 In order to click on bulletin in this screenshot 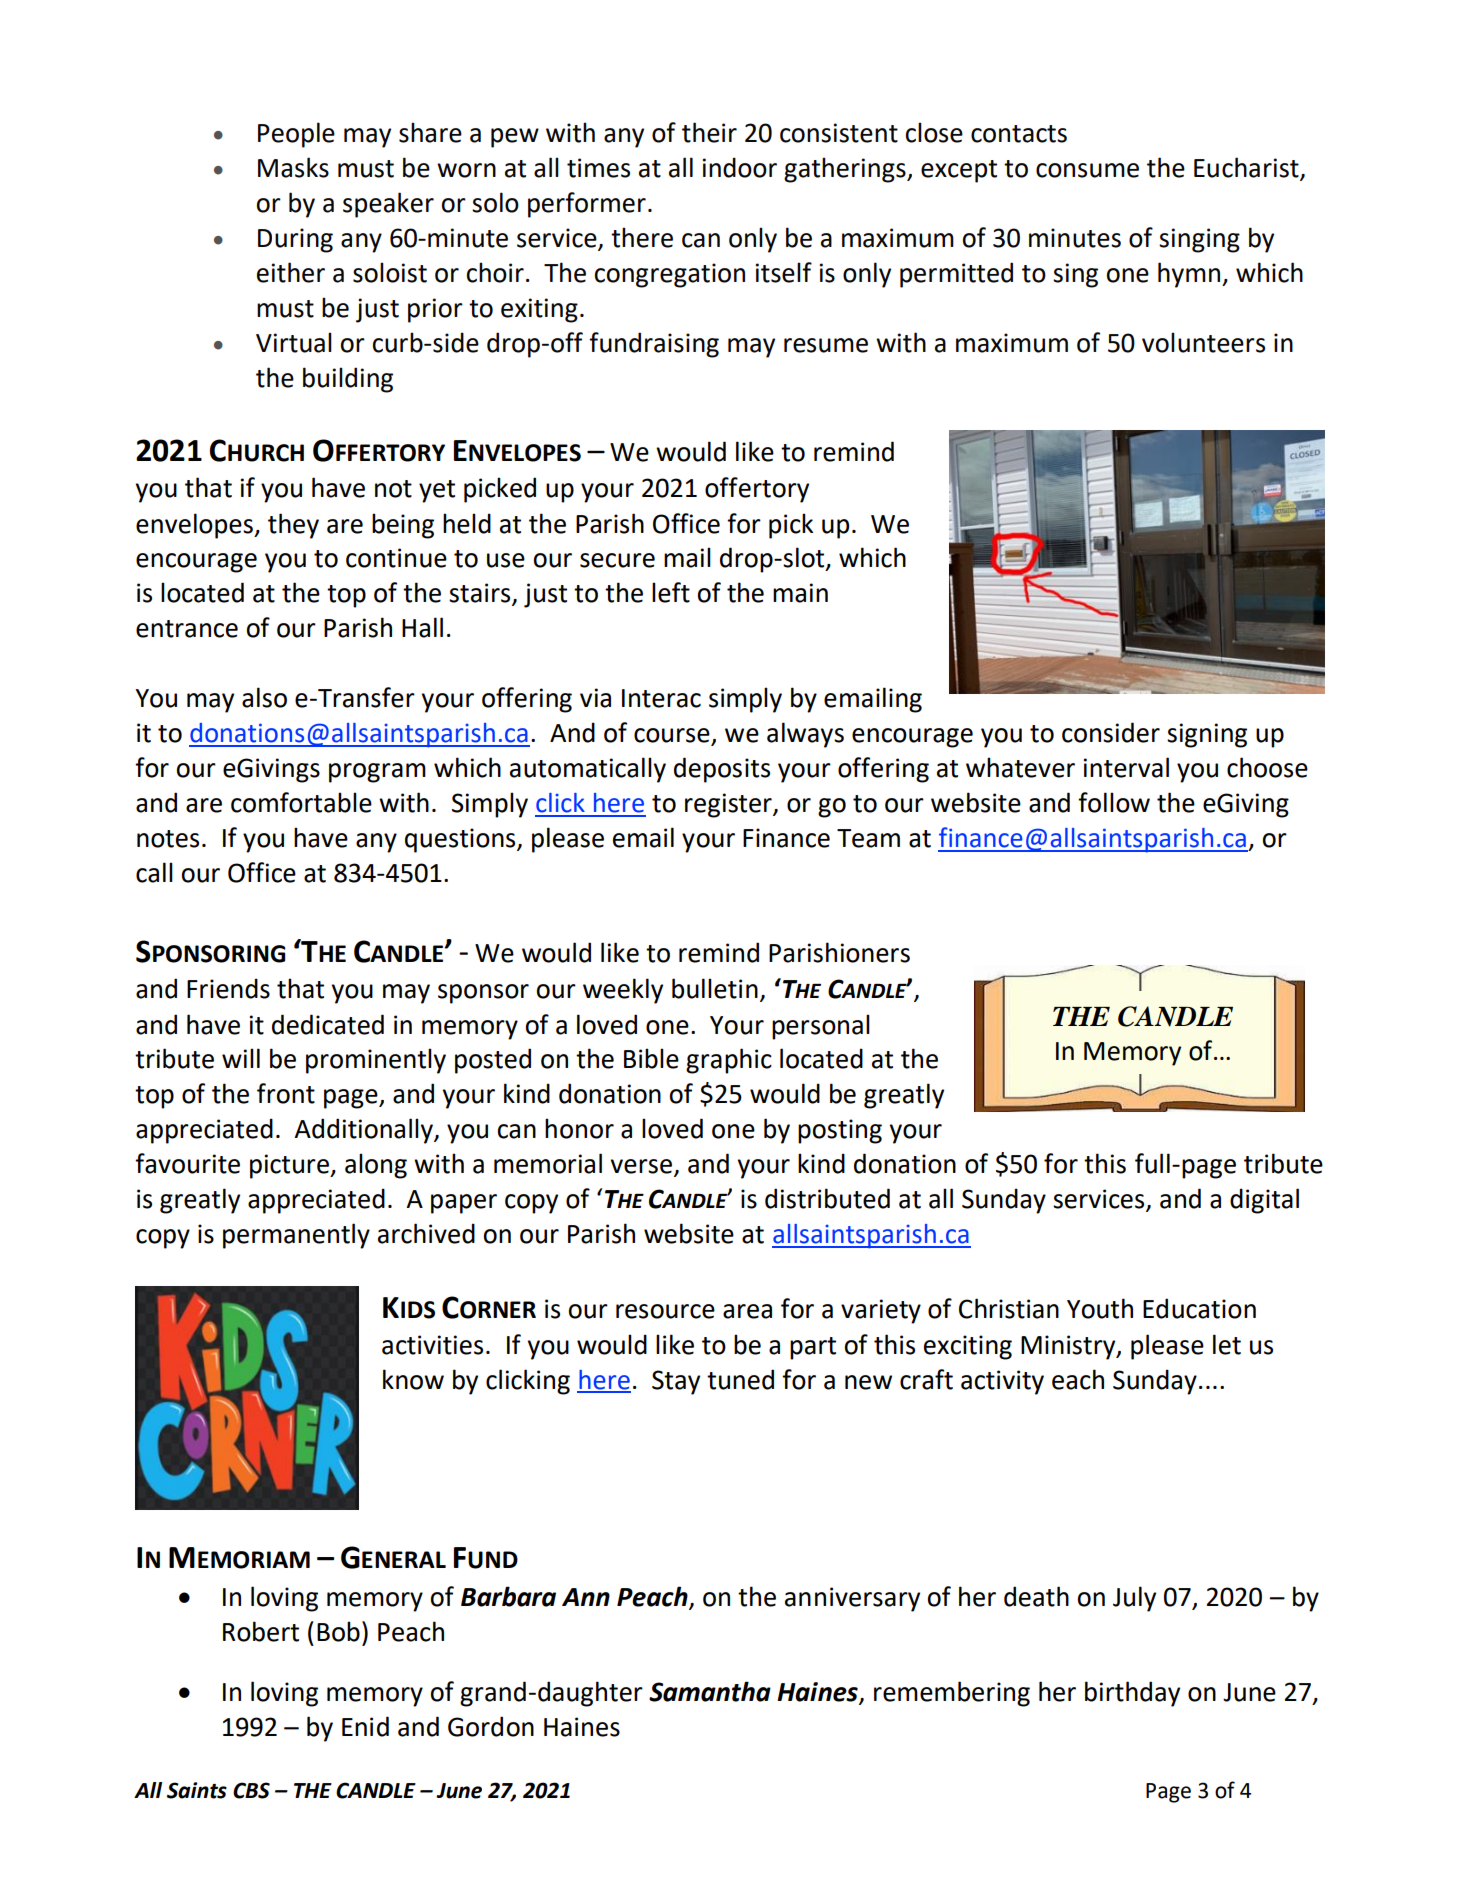, I will do `click(715, 988)`.
